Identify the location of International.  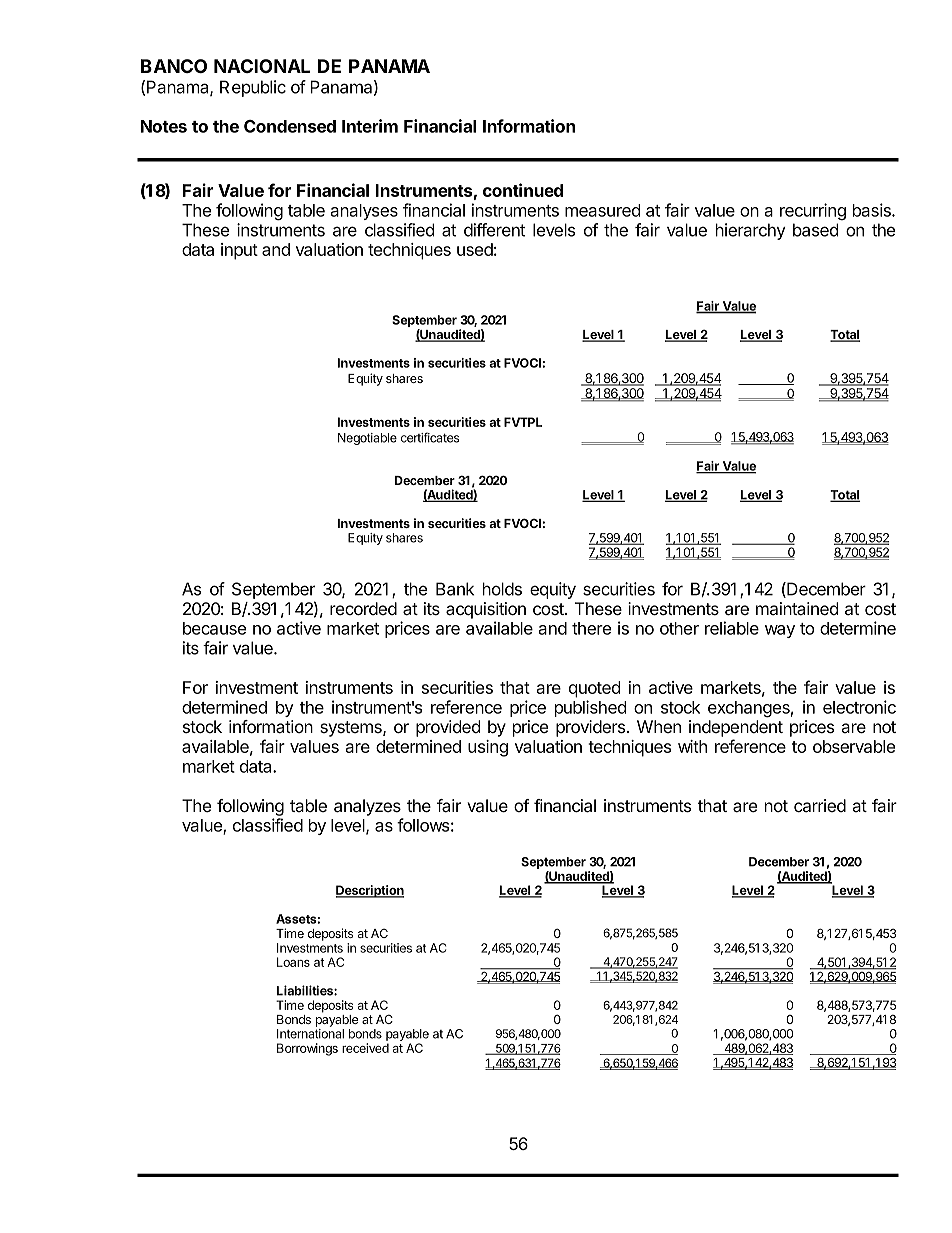
(310, 1034).
